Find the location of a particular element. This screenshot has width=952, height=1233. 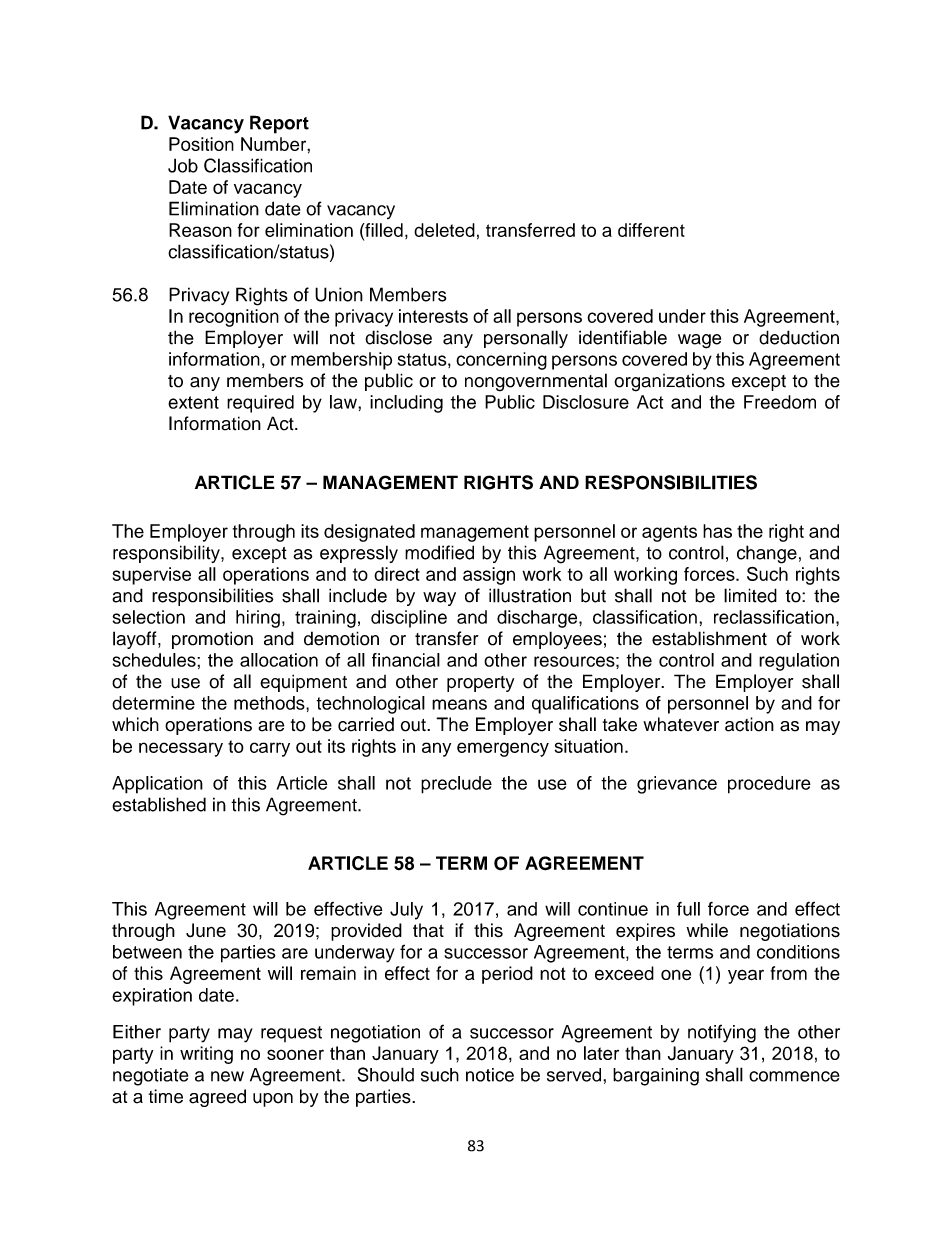

Position is located at coordinates (201, 144).
